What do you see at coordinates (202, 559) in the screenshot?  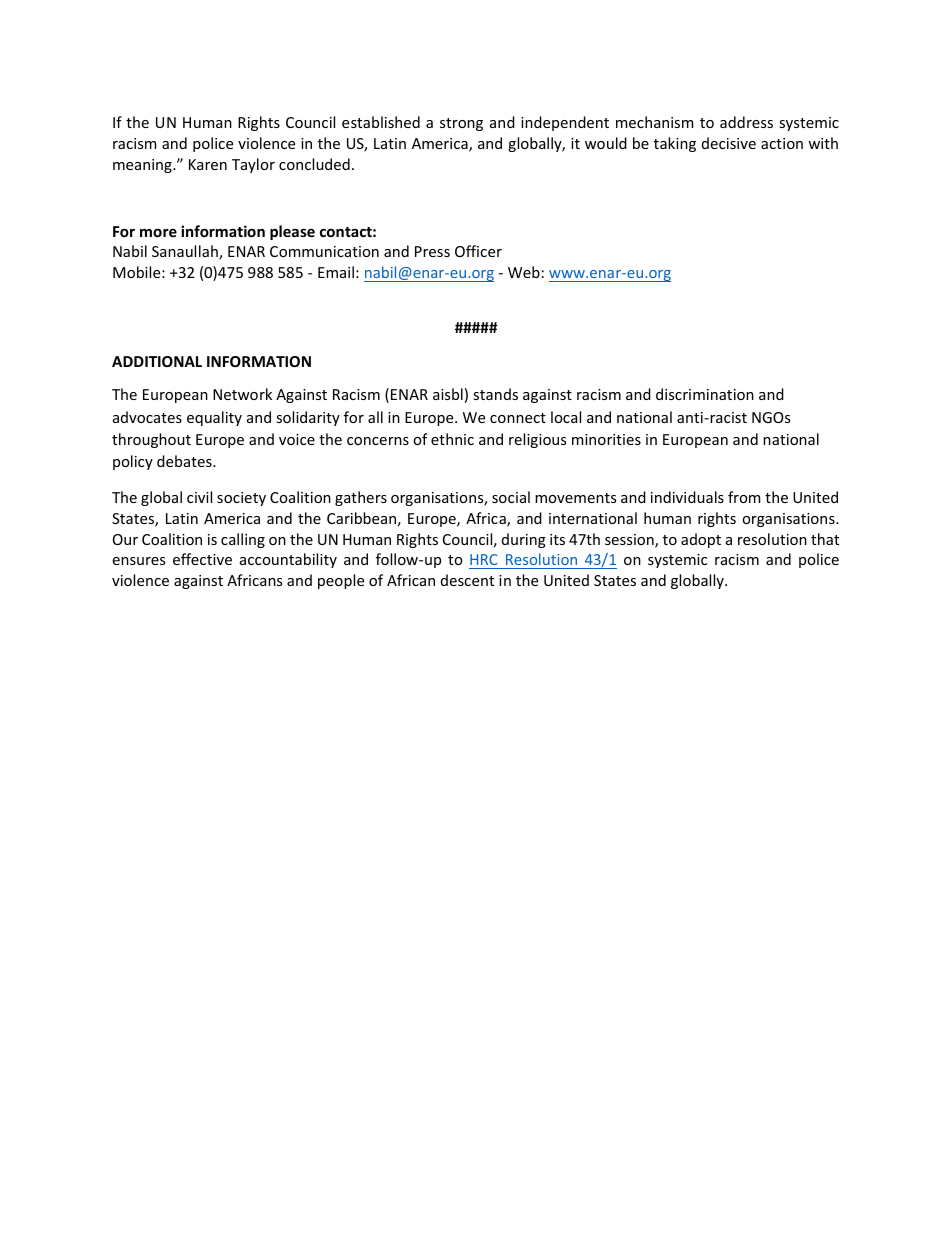 I see `effective` at bounding box center [202, 559].
